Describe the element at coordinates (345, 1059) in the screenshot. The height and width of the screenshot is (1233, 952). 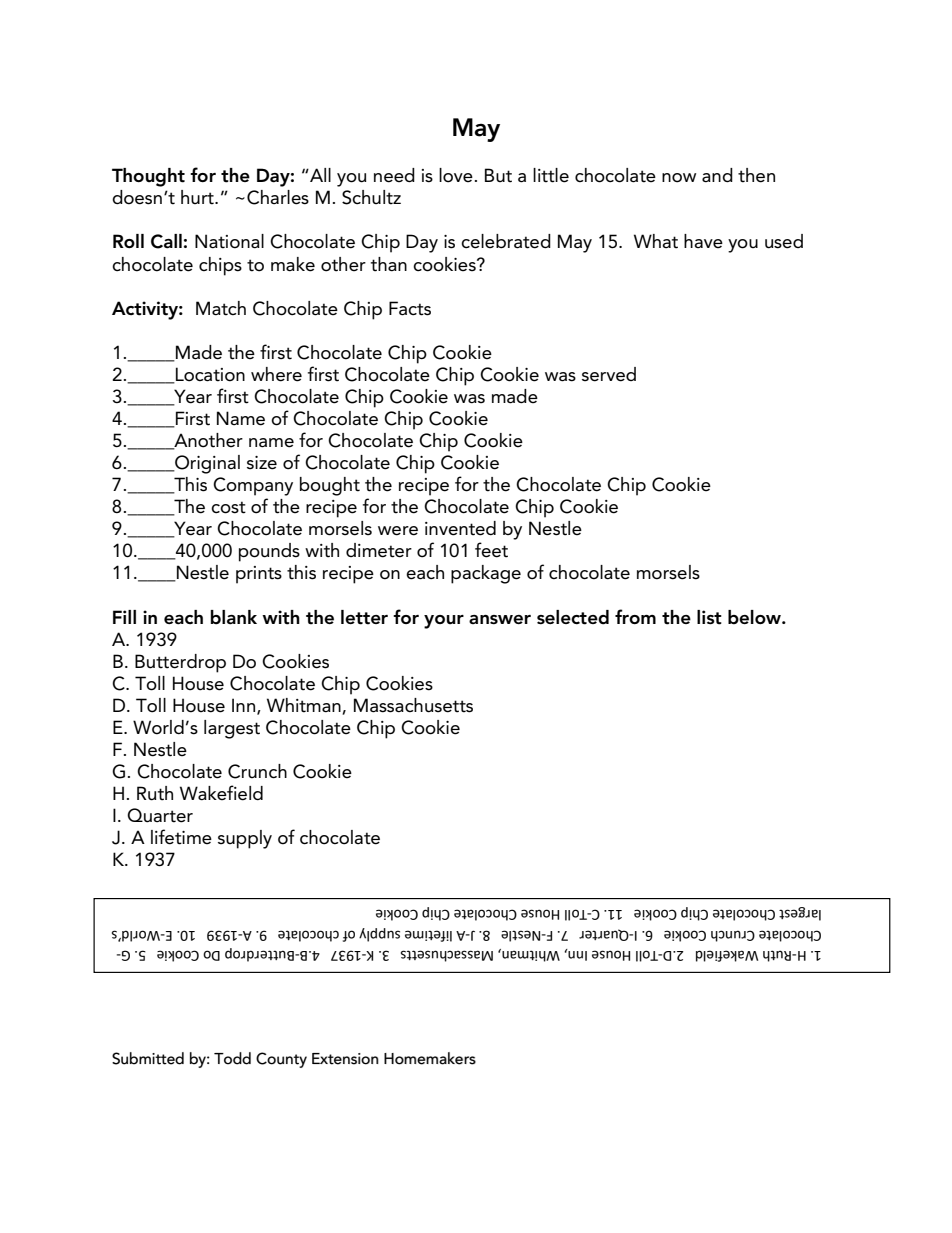
I see `Extension` at that location.
